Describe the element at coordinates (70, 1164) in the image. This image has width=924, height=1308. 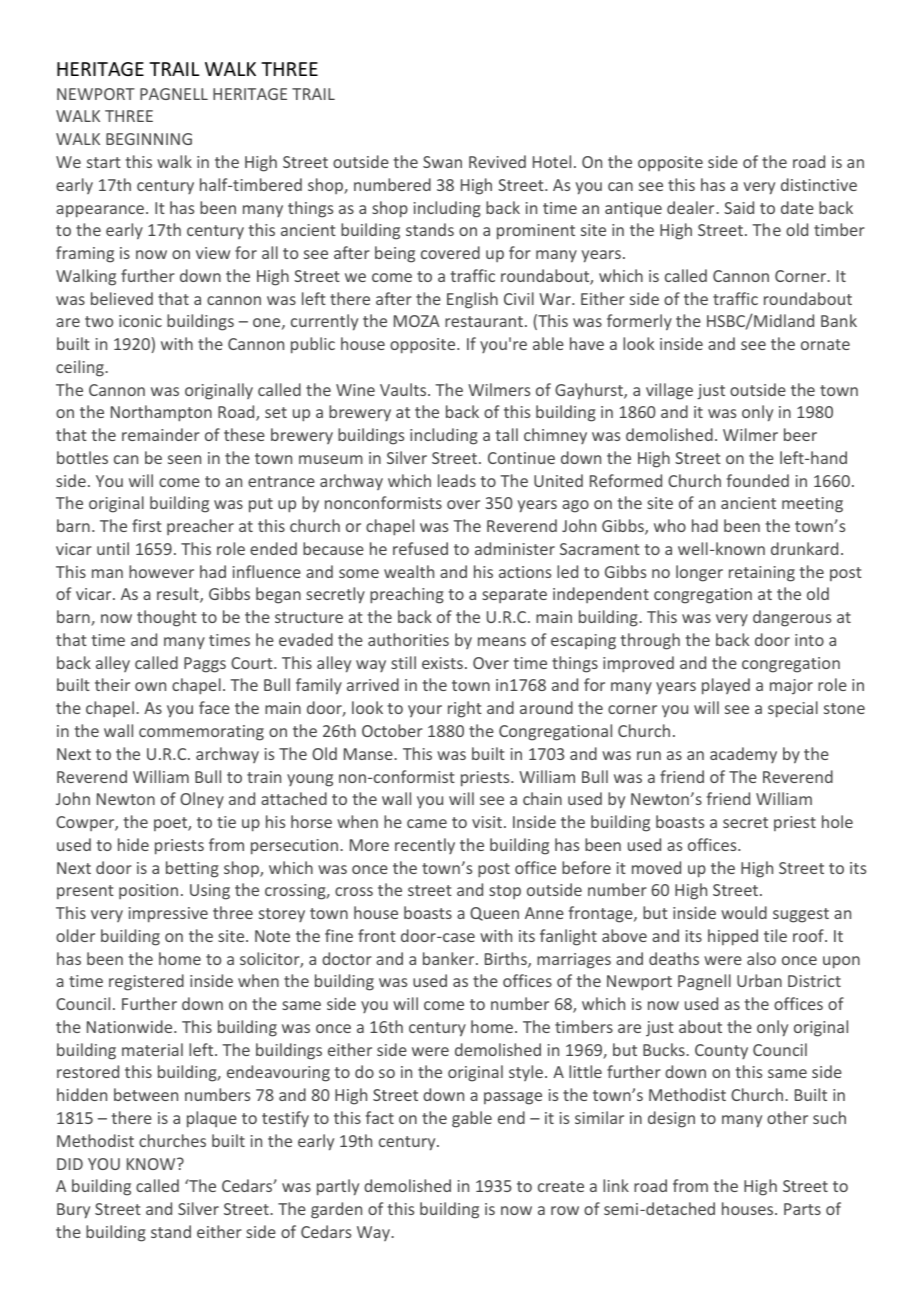
I see `DID` at that location.
